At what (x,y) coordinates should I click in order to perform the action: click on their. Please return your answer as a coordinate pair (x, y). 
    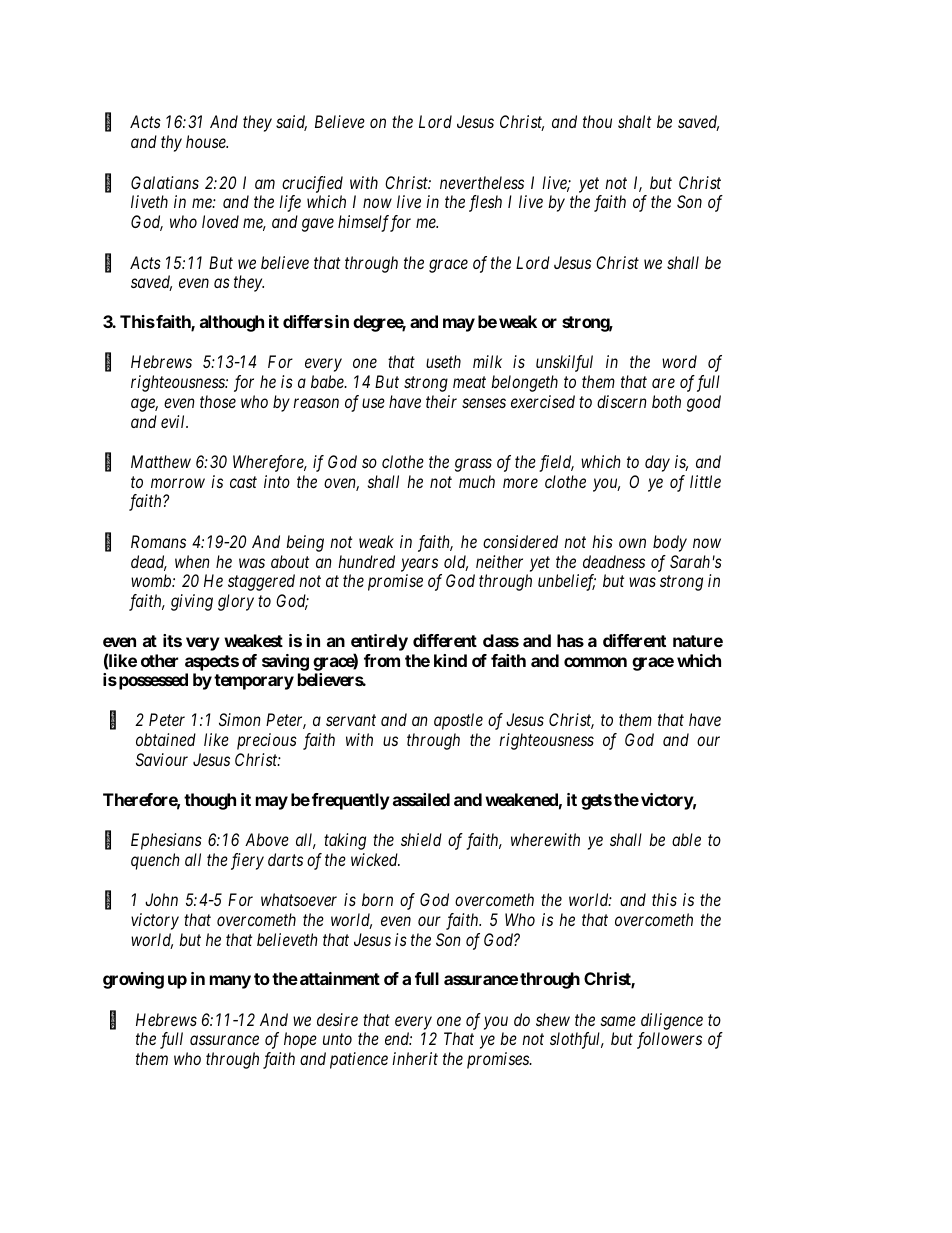
    Looking at the image, I should click on (441, 401).
